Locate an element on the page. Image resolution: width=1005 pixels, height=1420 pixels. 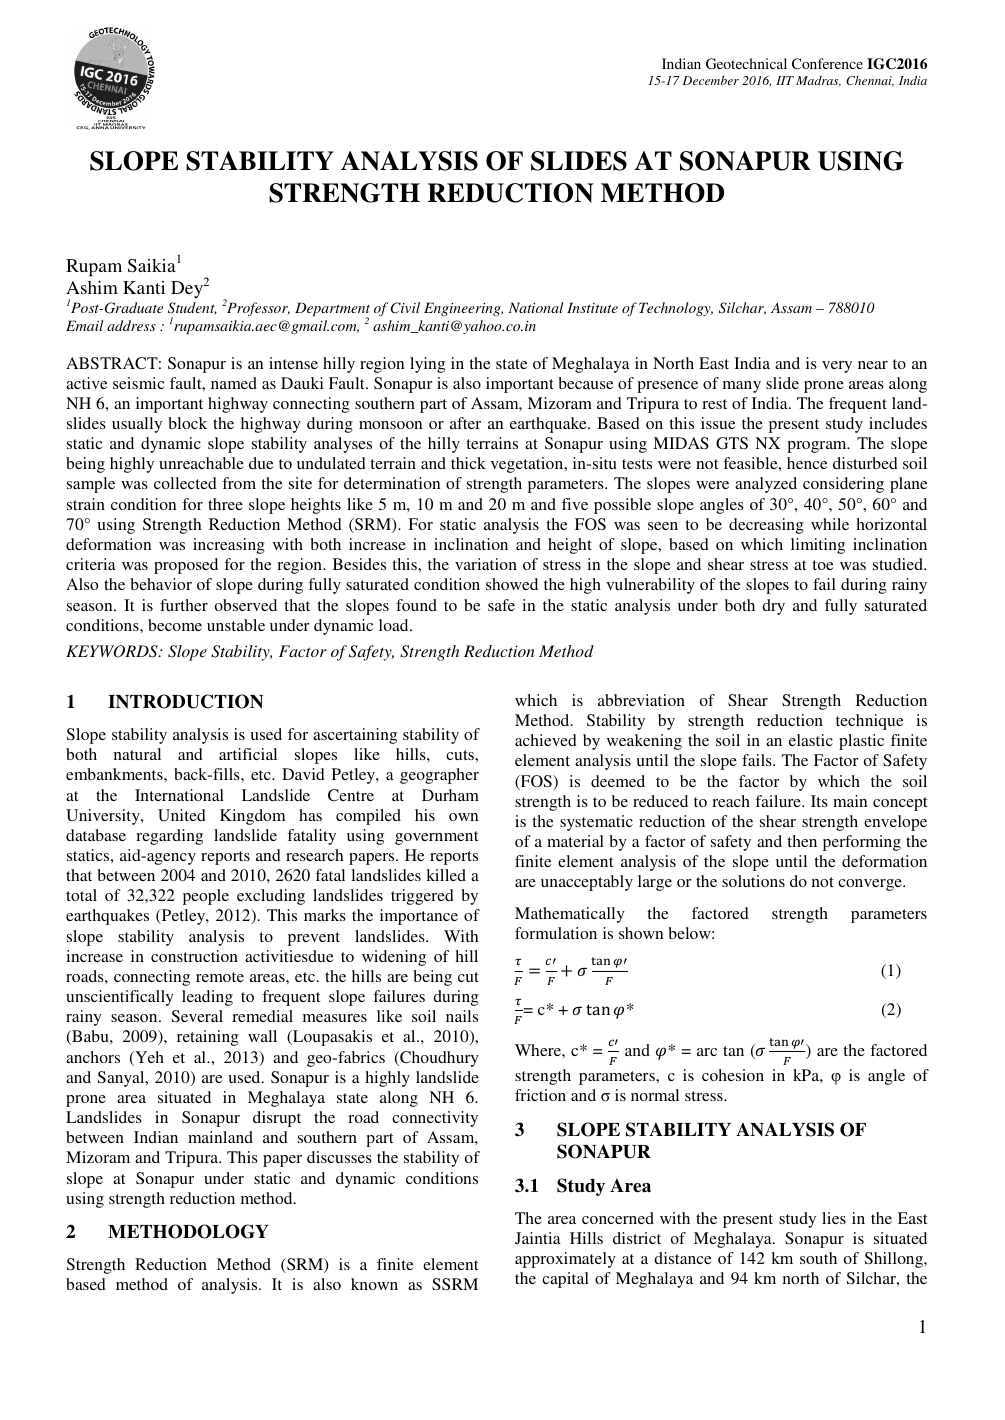
construction is located at coordinates (194, 956).
